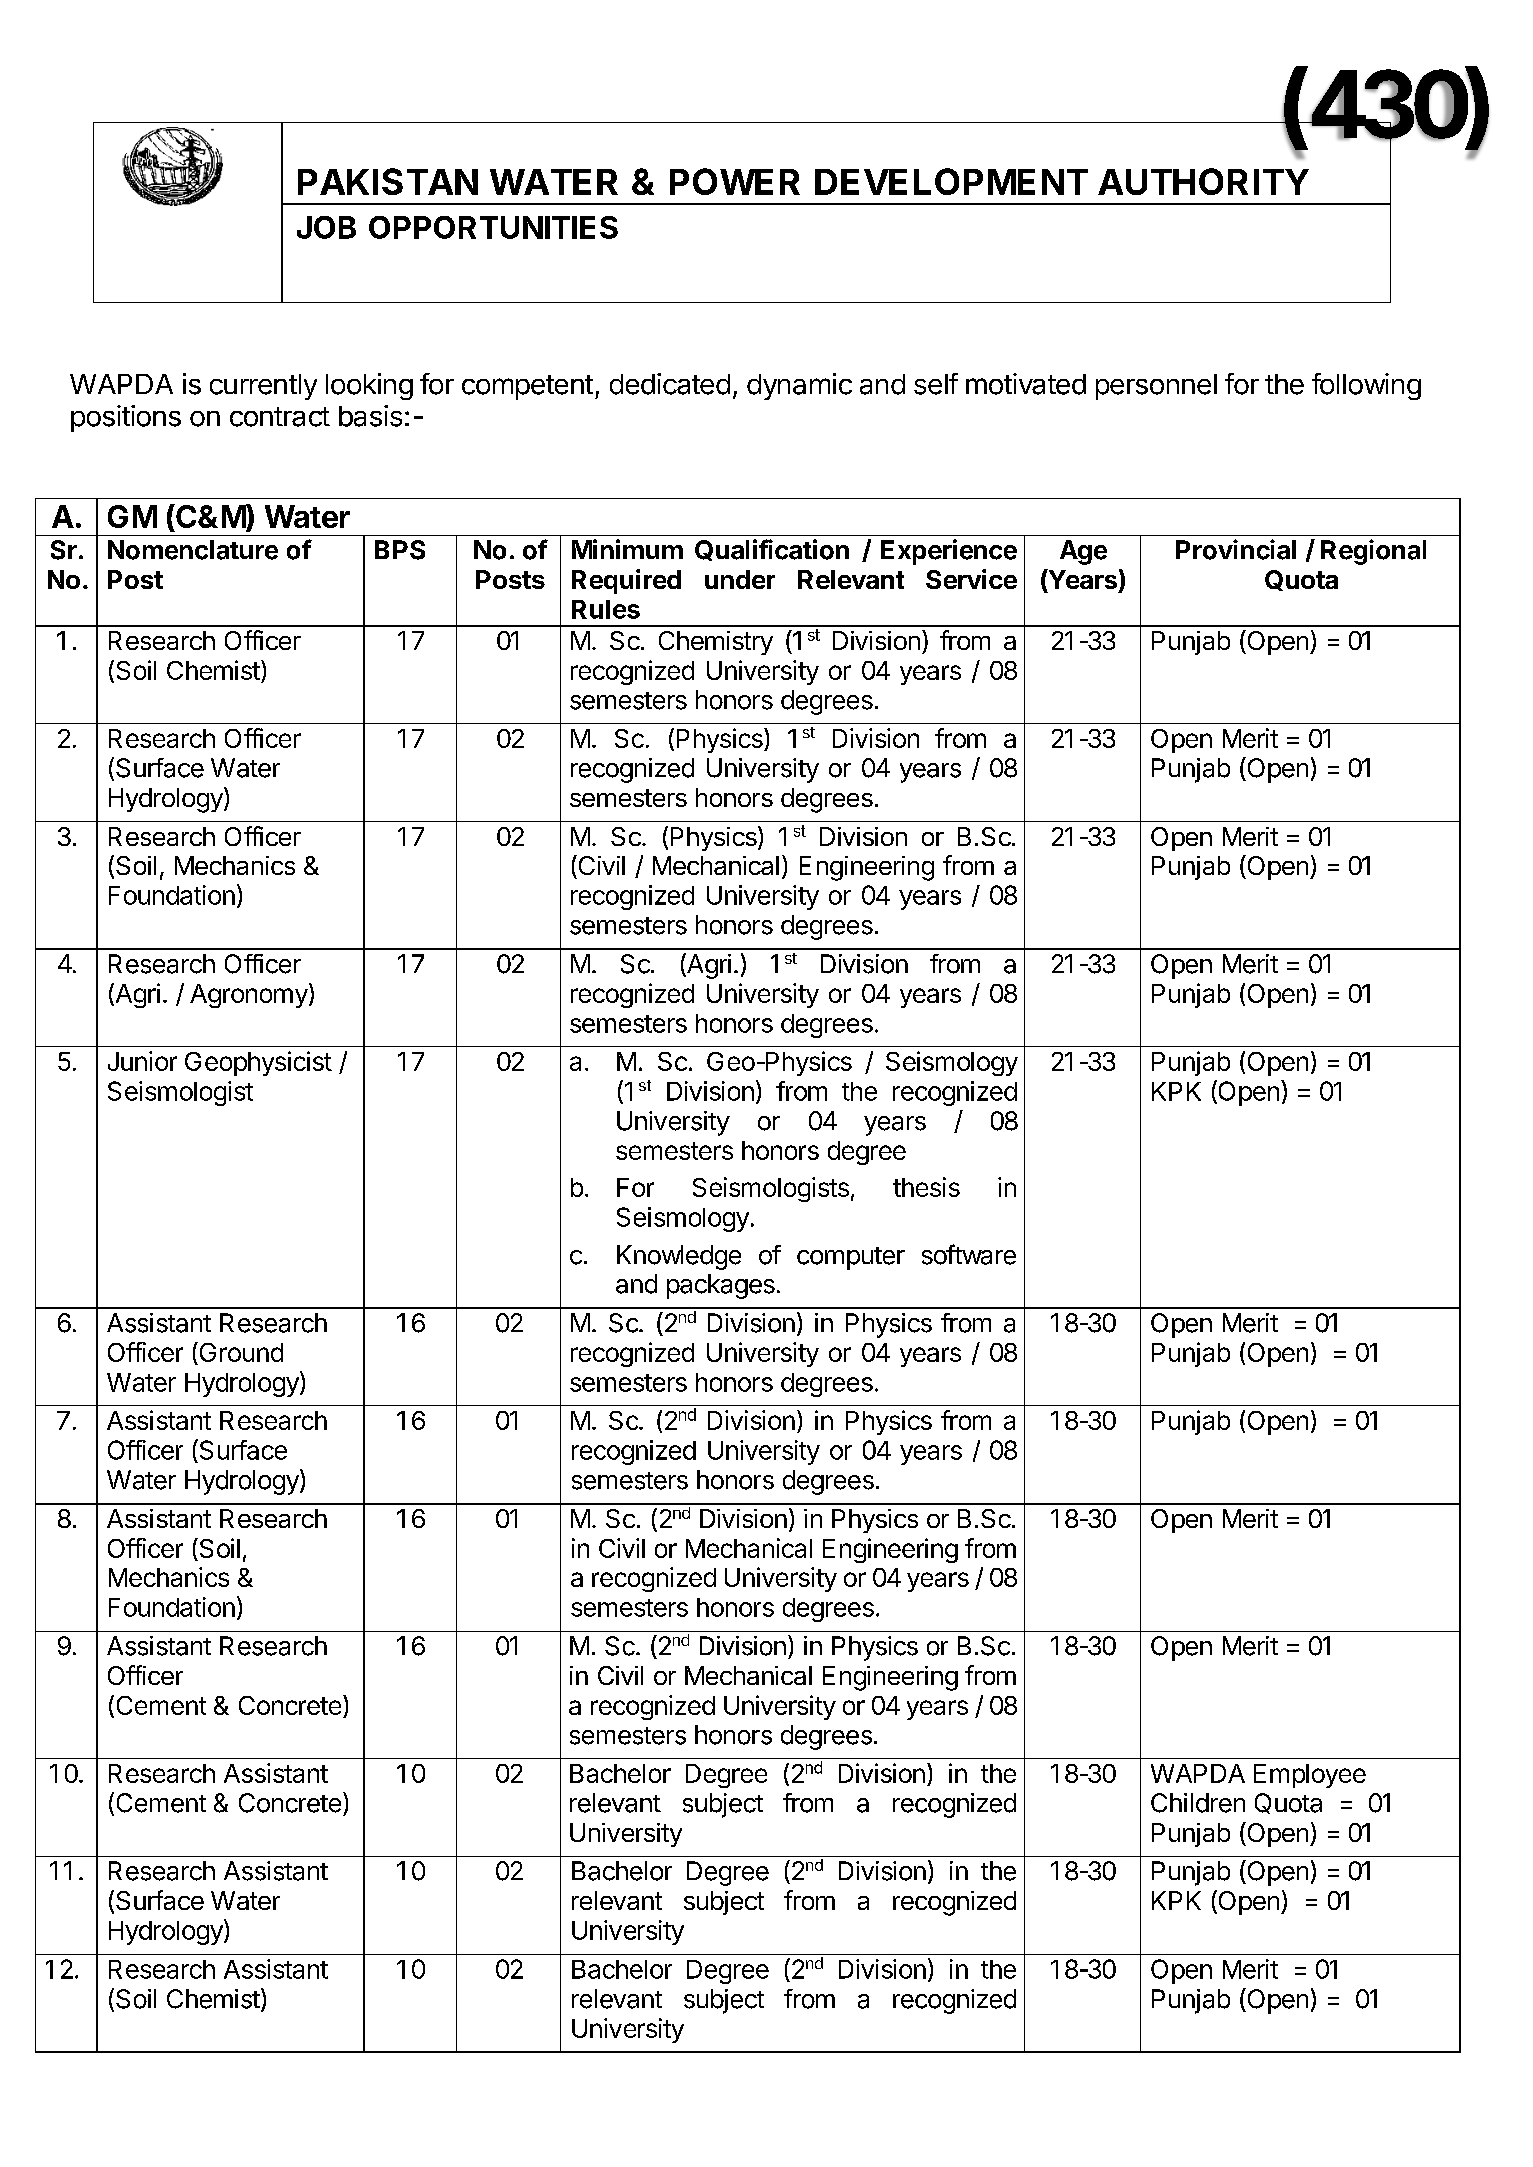  Describe the element at coordinates (851, 1258) in the page. I see `computer` at that location.
